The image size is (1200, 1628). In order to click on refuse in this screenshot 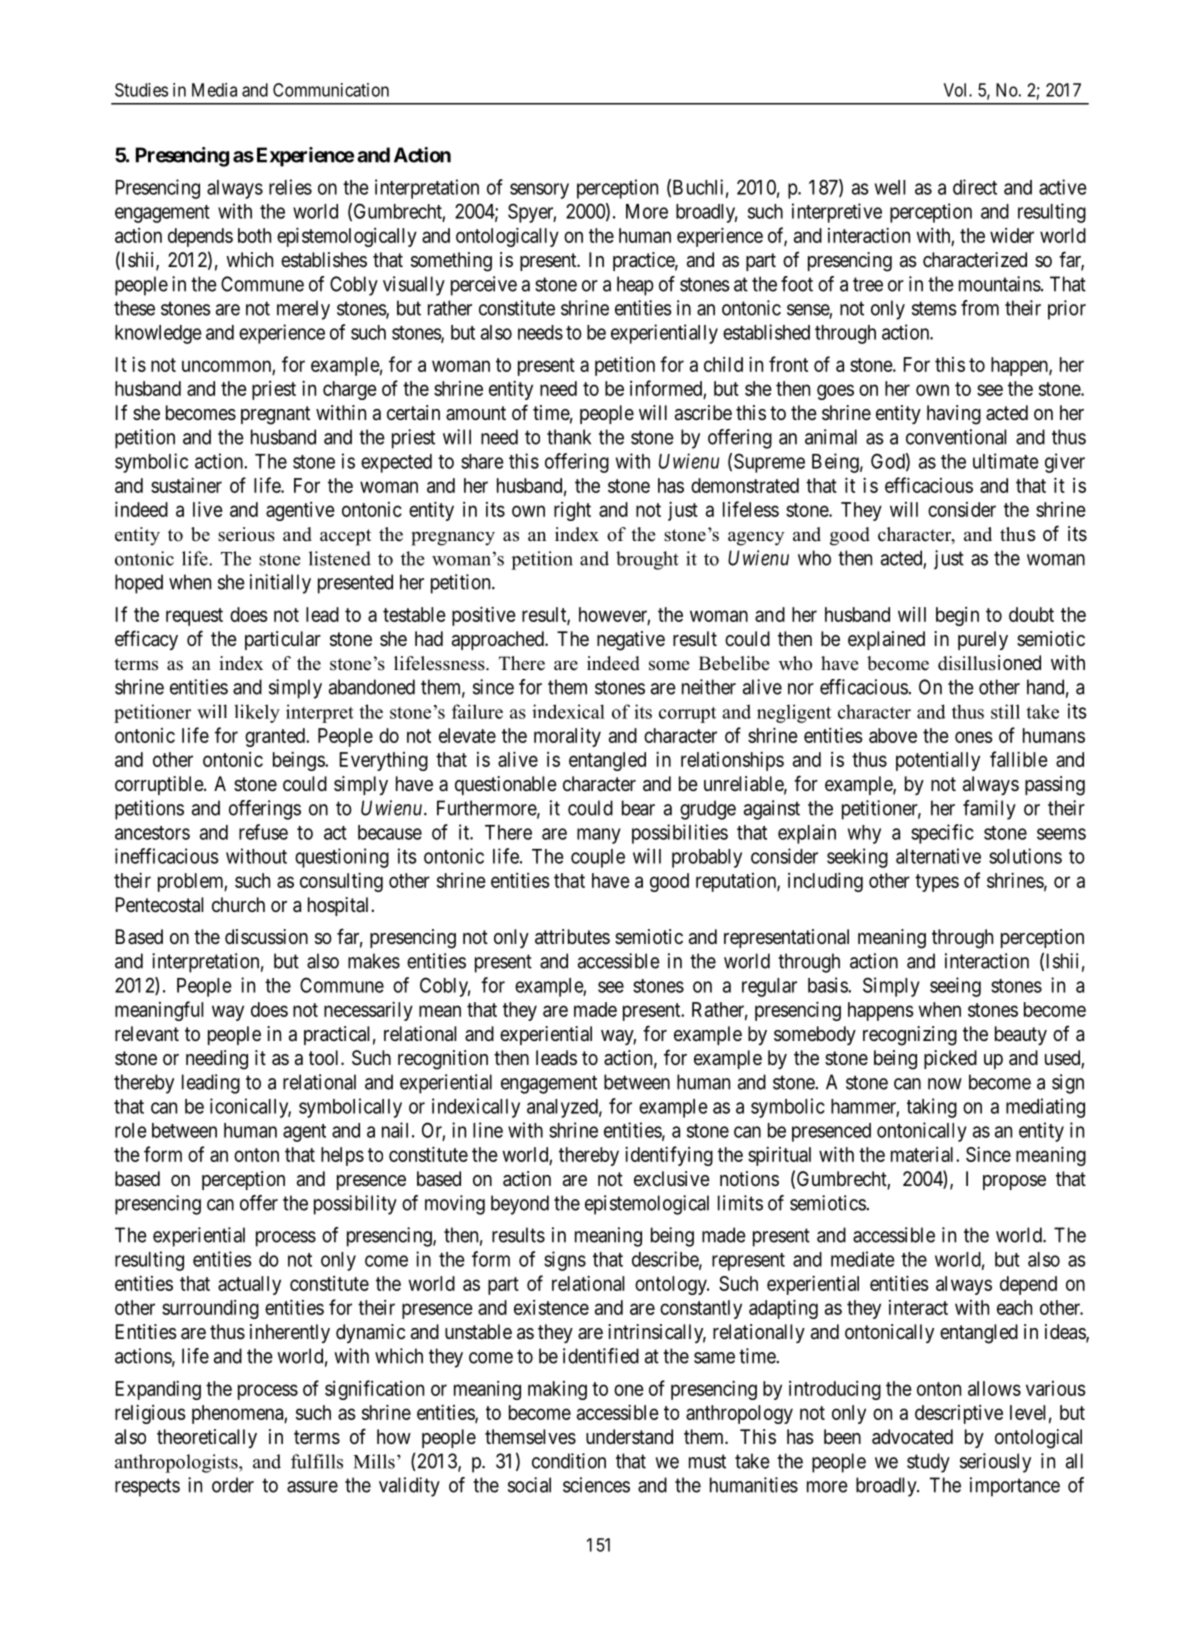, I will do `click(263, 832)`.
